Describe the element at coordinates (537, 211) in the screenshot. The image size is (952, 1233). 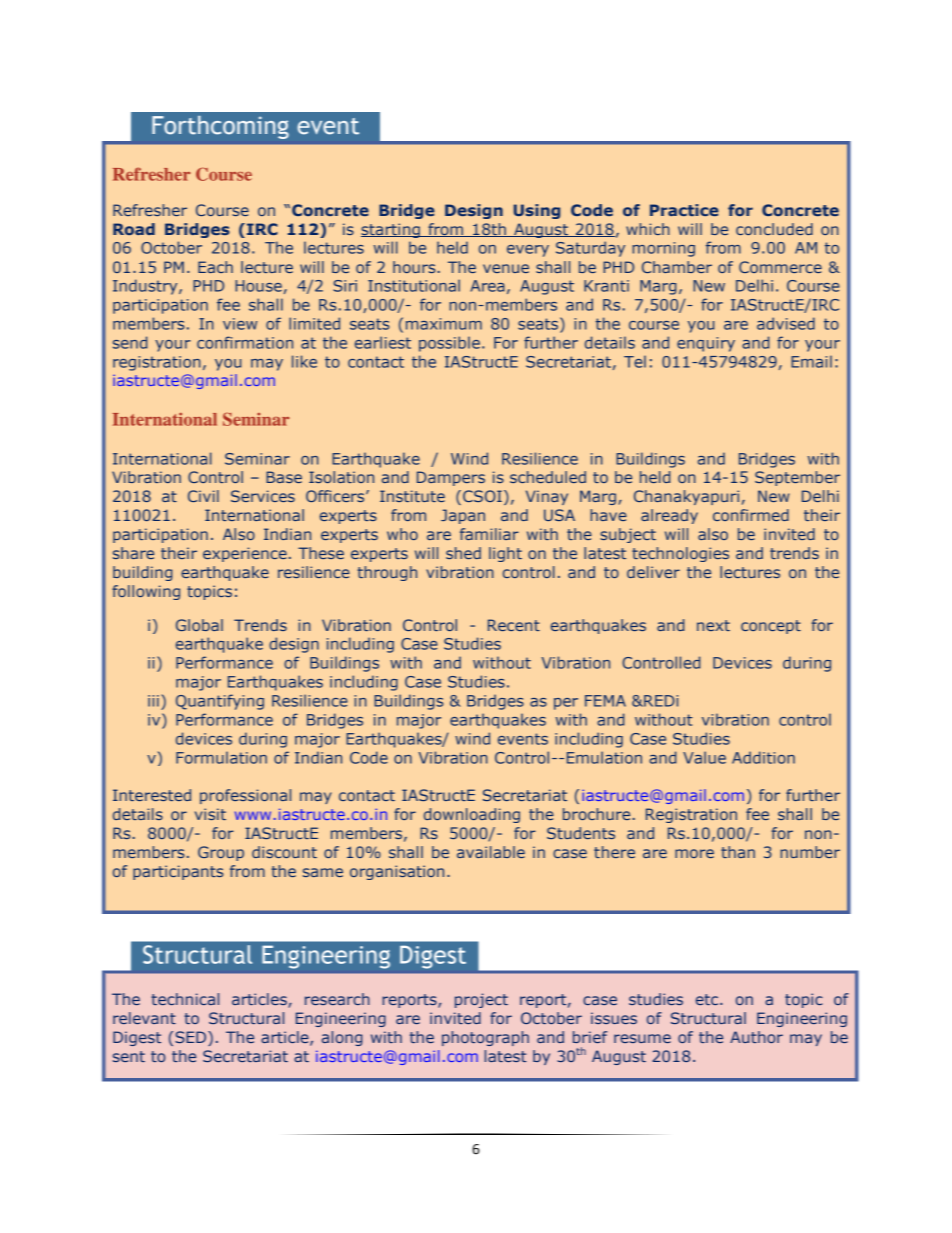
I see `Using` at that location.
